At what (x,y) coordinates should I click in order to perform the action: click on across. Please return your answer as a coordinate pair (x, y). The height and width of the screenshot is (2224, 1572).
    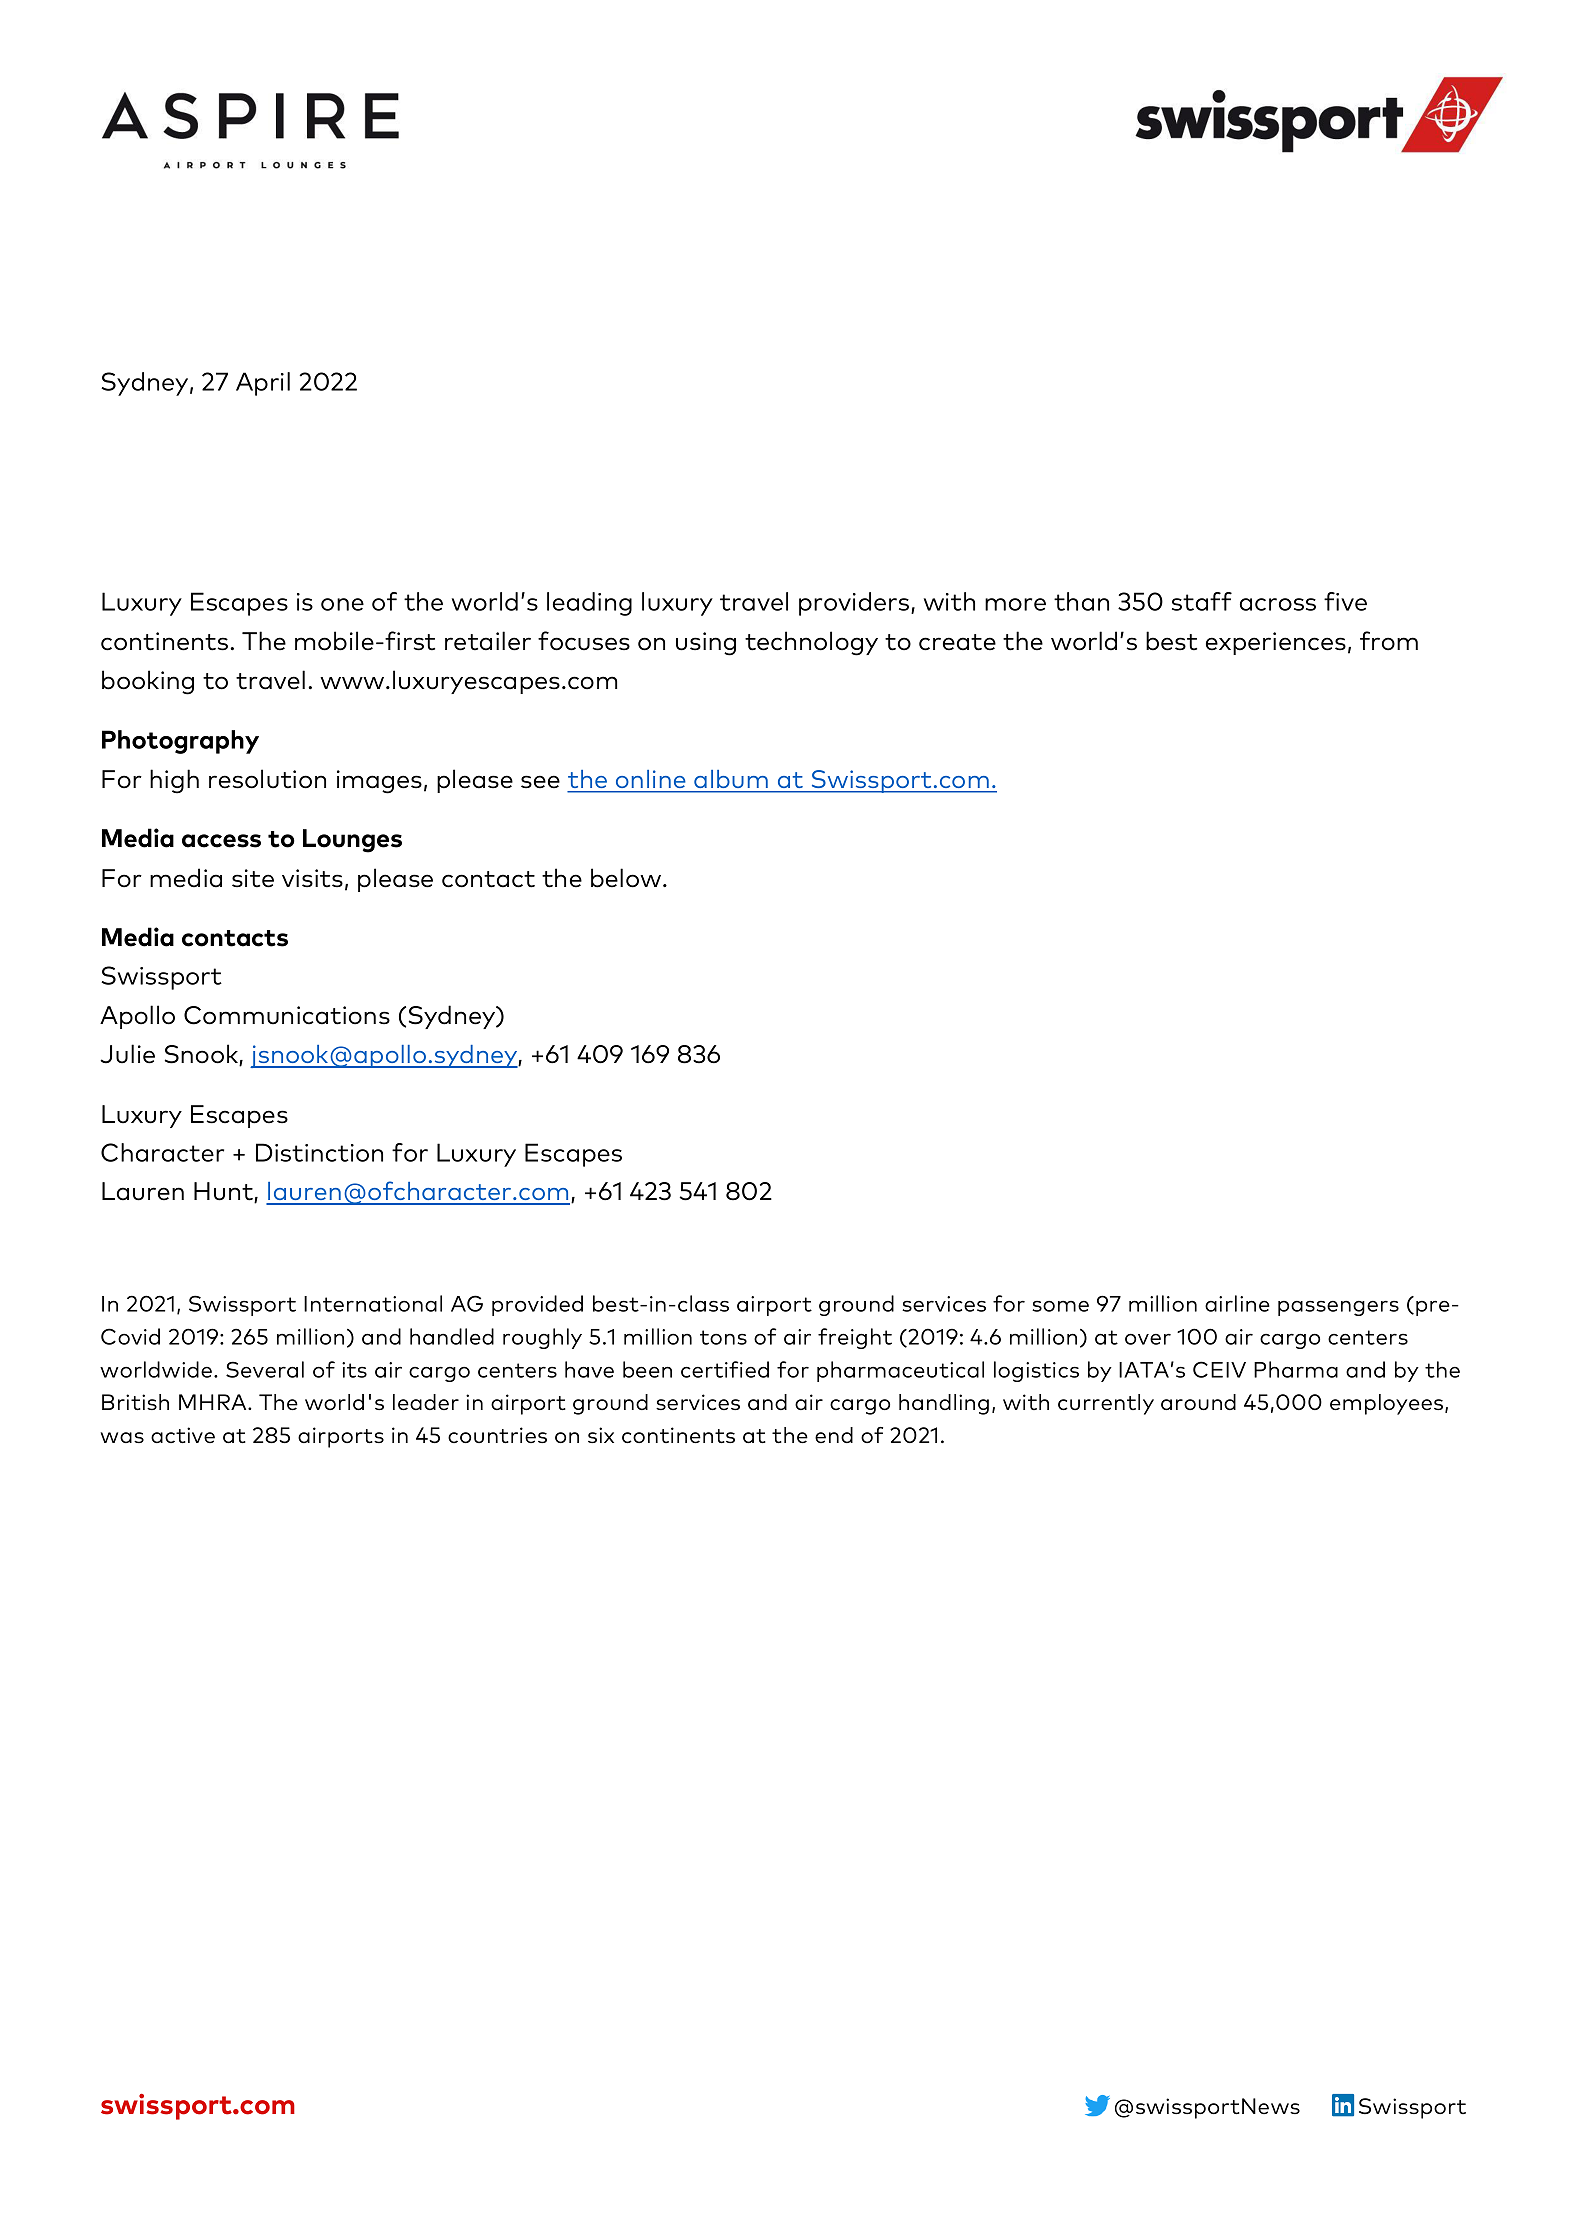
    Looking at the image, I should click on (1278, 604).
